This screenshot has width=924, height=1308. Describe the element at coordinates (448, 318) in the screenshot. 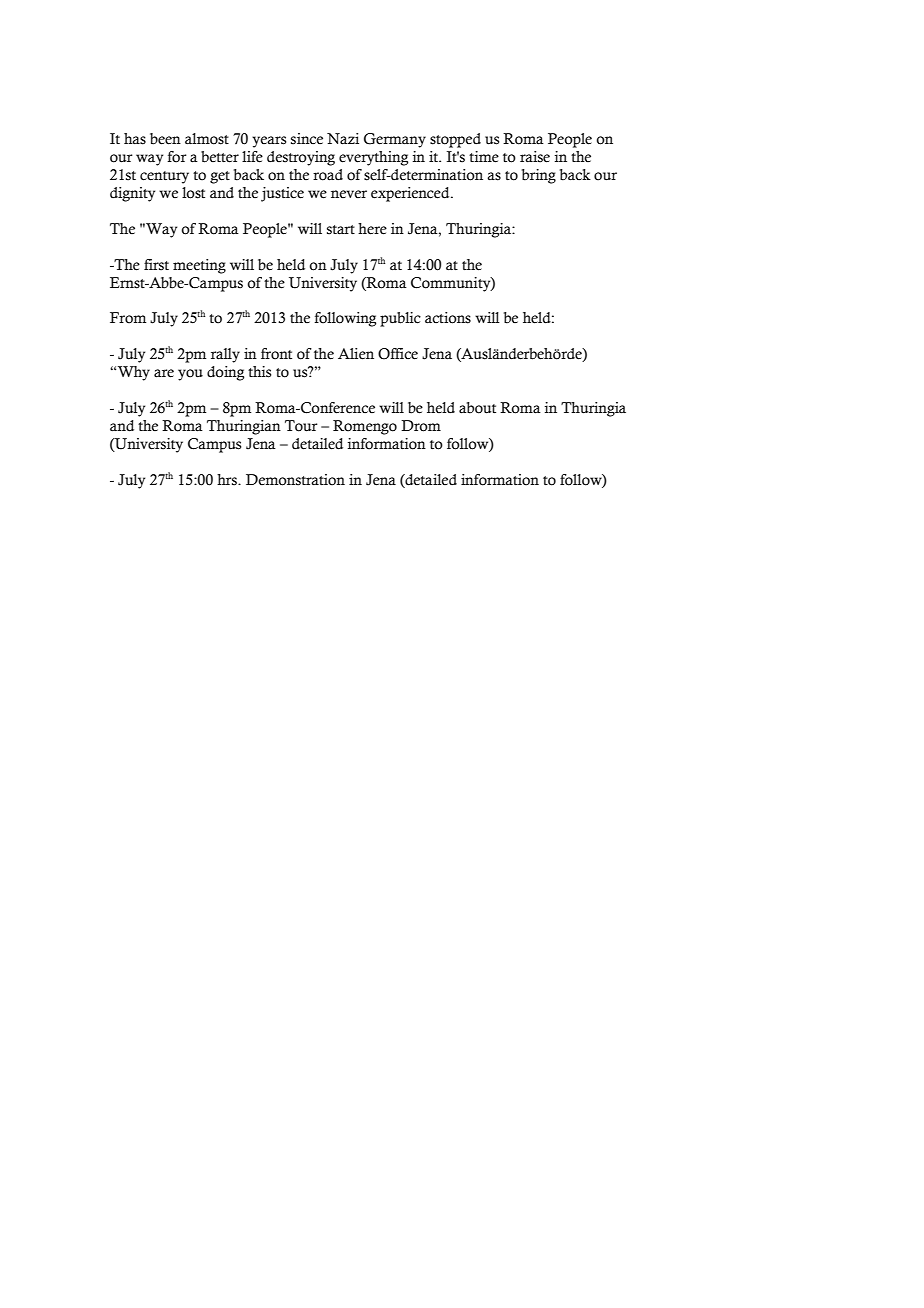

I see `actions` at that location.
